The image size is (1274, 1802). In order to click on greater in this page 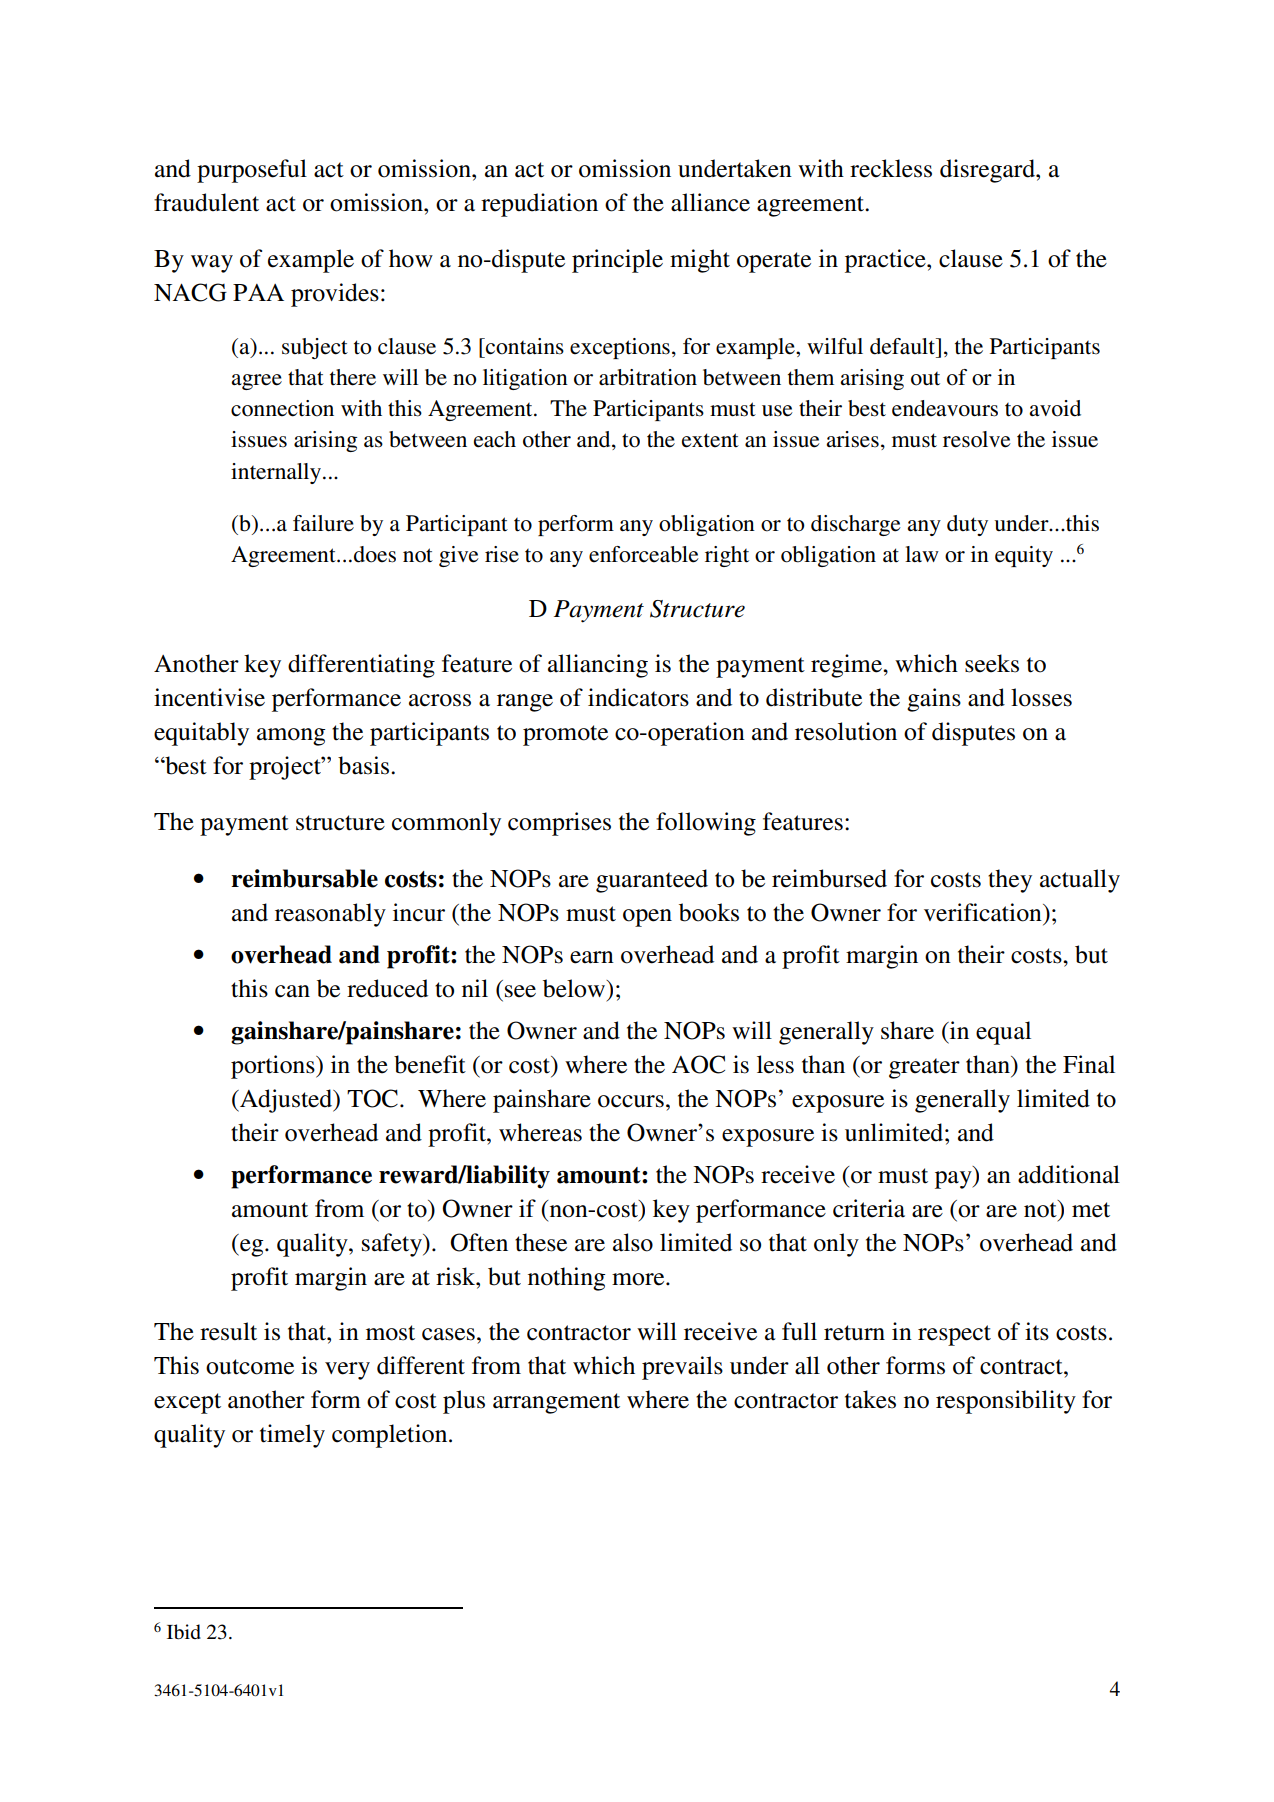, I will do `click(924, 1068)`.
